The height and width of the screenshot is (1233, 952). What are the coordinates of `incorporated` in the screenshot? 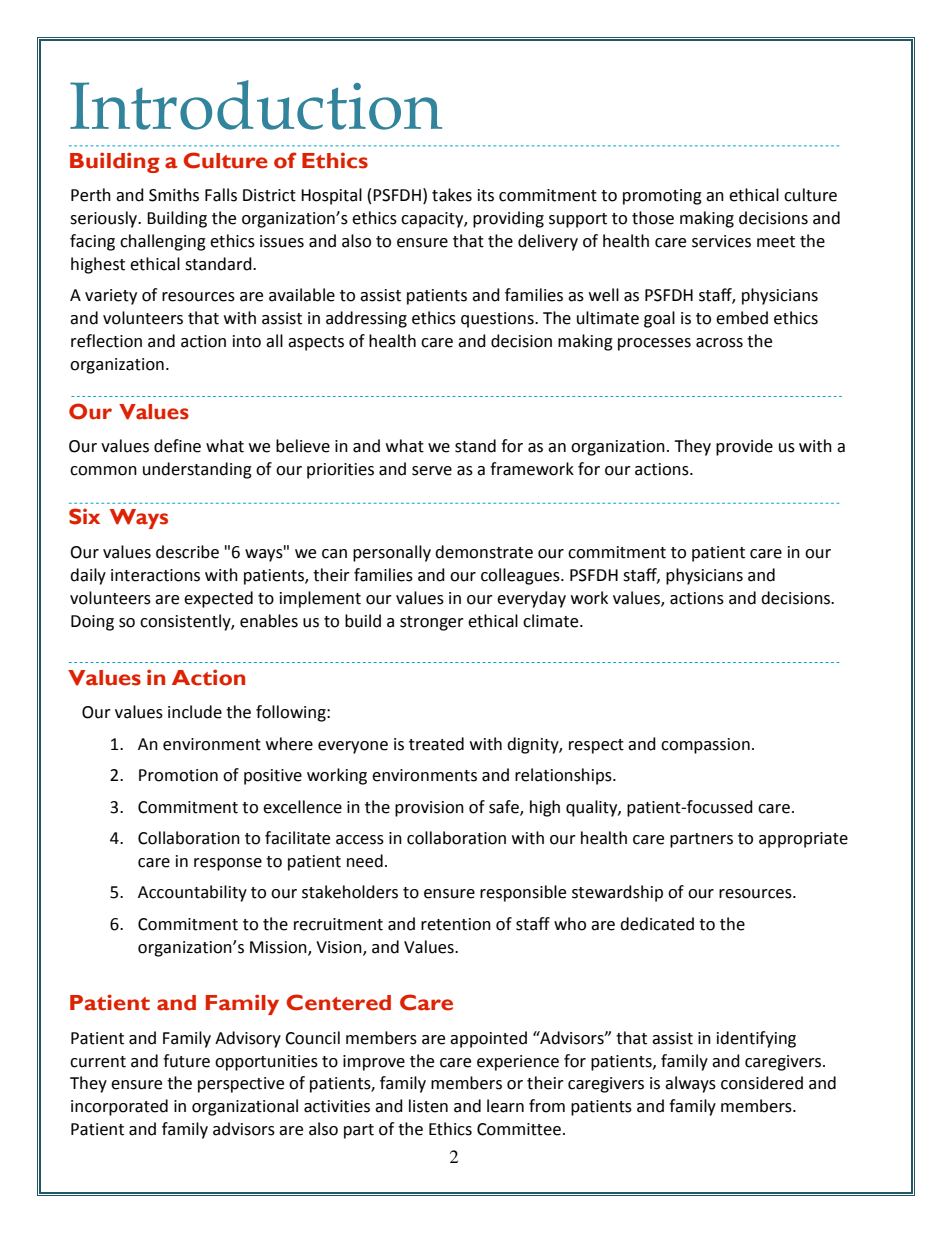 It's located at (119, 1107).
